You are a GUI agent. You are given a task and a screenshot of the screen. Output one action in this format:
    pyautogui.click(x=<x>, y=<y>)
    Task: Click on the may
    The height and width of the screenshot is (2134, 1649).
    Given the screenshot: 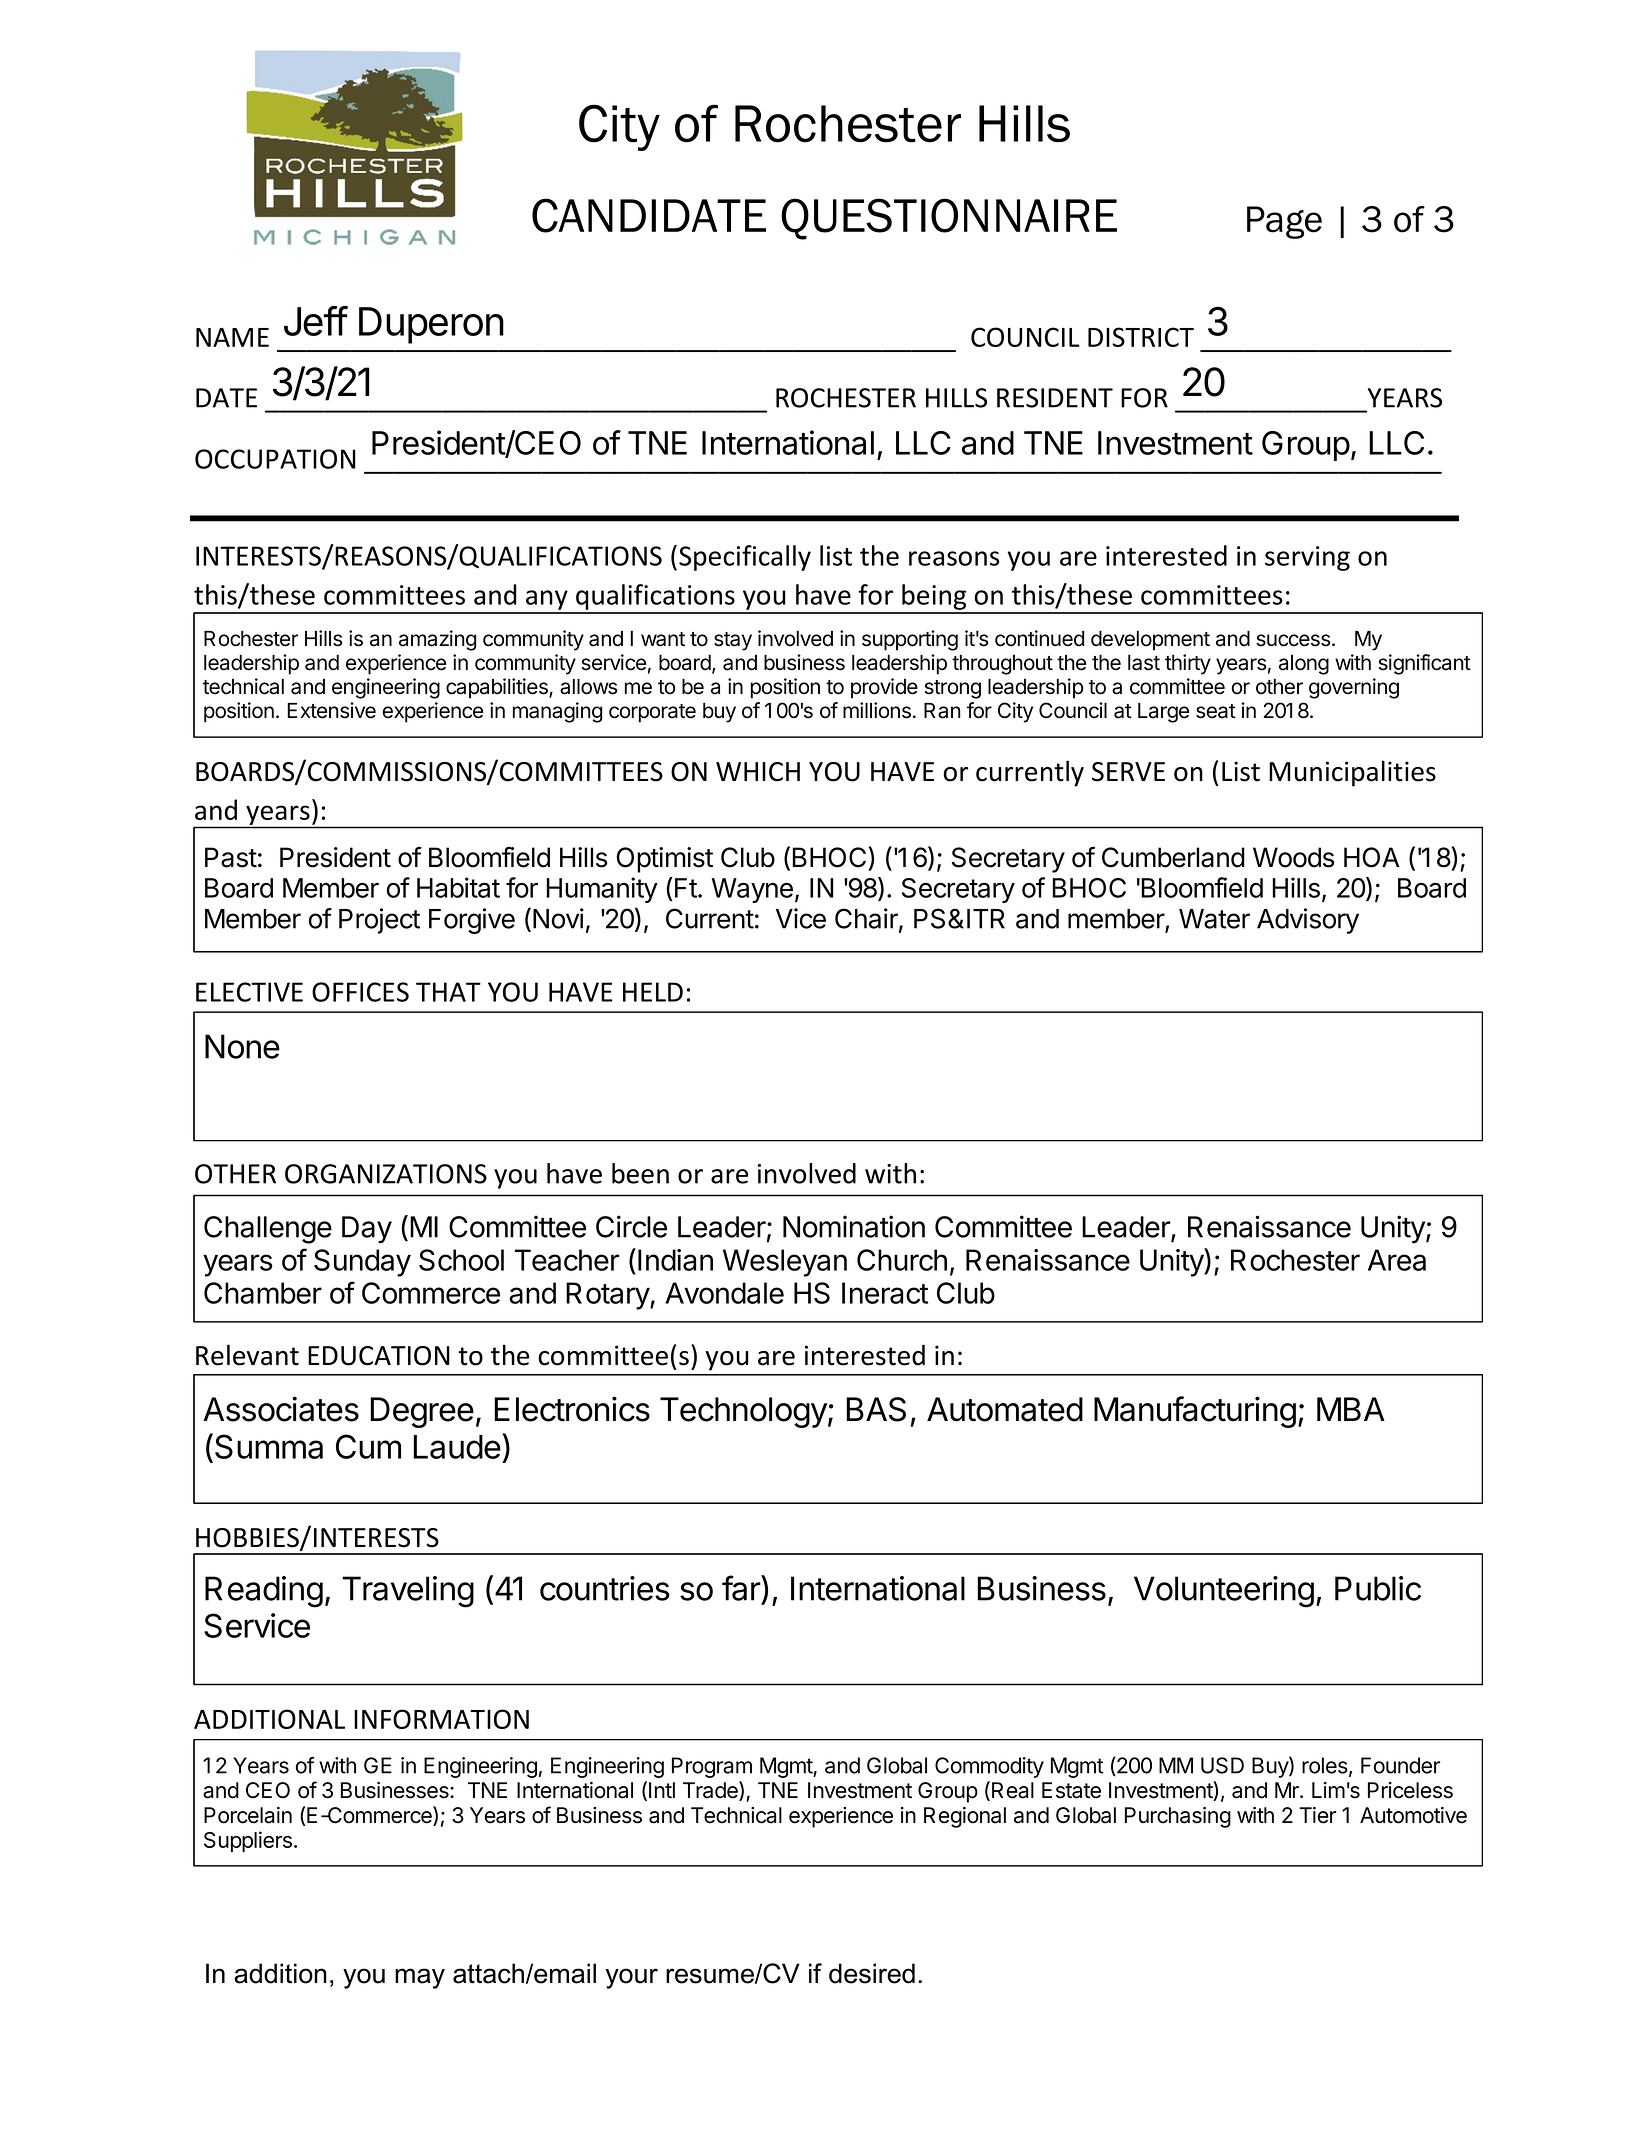 What is the action you would take?
    pyautogui.click(x=420, y=1978)
